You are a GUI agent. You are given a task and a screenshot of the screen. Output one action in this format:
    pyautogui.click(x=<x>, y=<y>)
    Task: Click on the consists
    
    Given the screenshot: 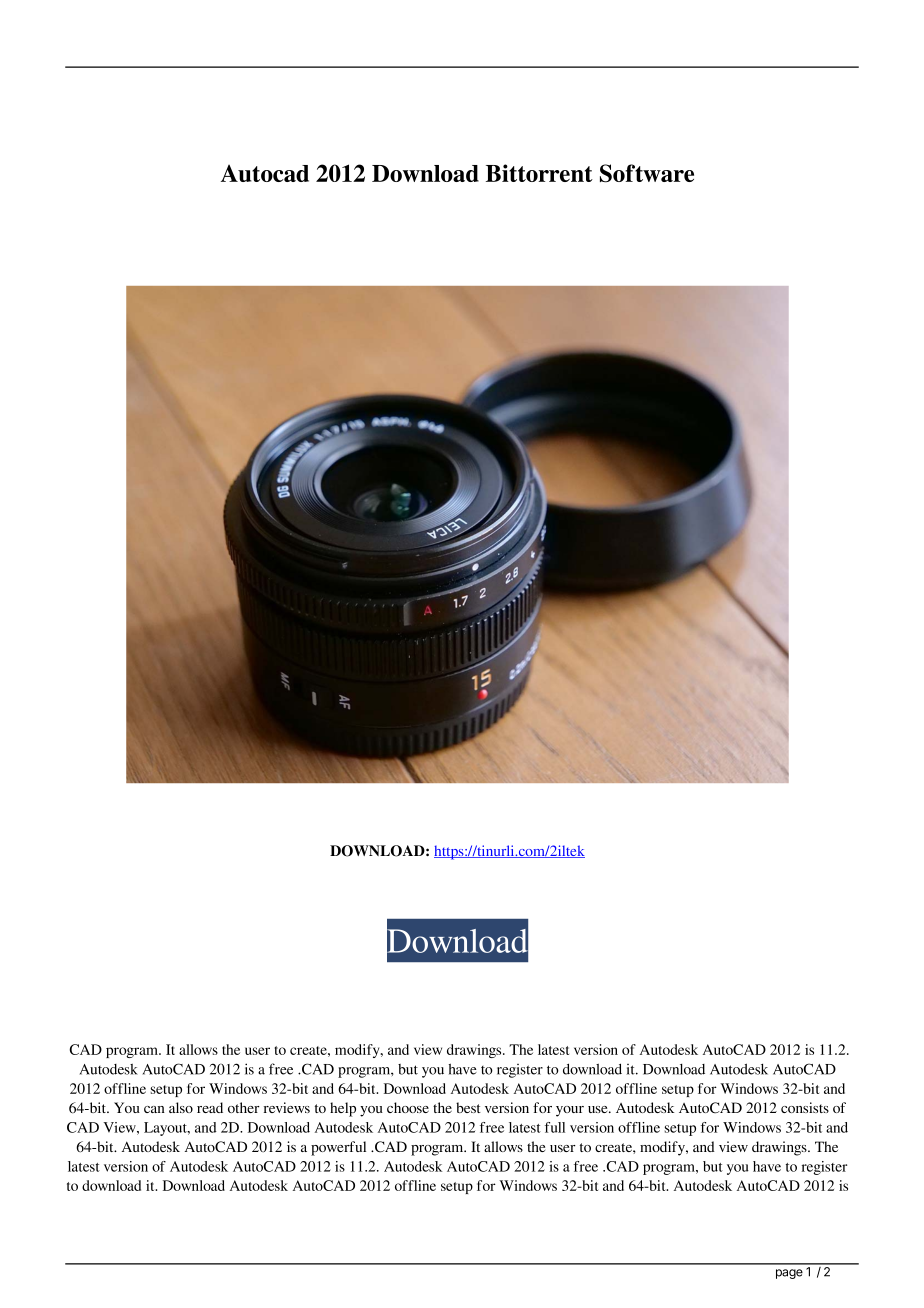 What is the action you would take?
    pyautogui.click(x=805, y=1107)
